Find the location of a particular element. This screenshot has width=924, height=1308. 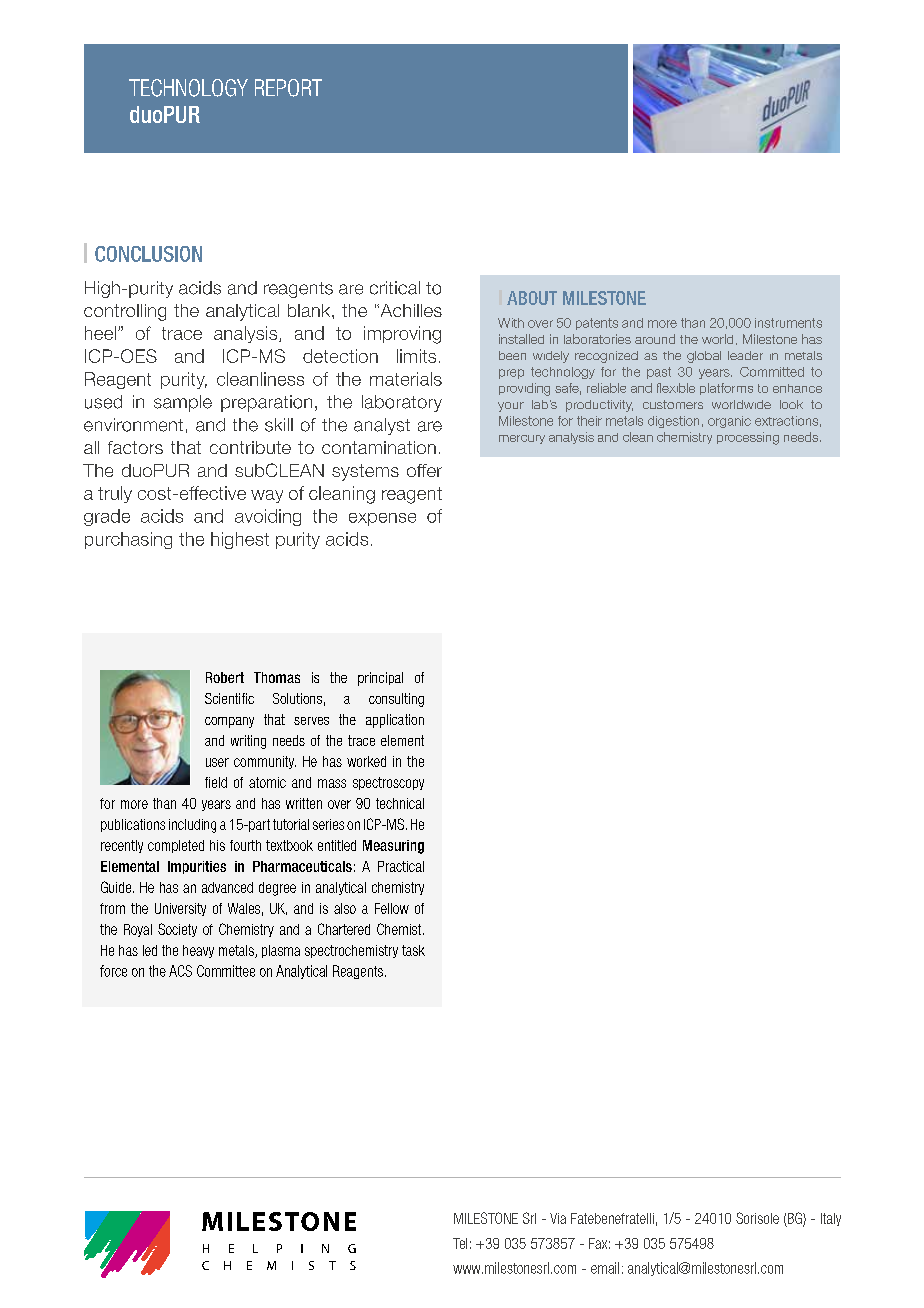

Italy is located at coordinates (831, 1219).
